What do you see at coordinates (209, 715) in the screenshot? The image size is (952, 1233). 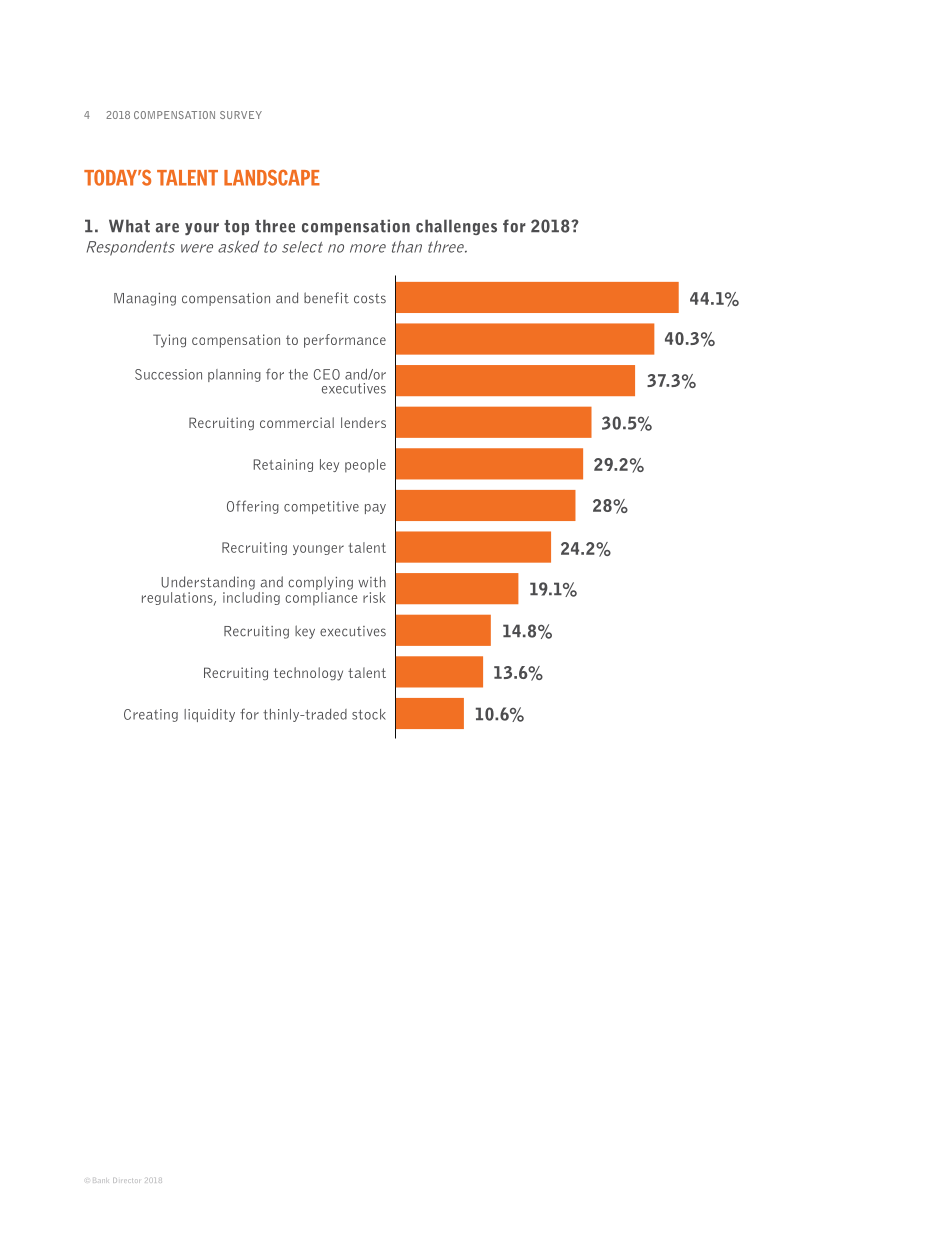 I see `liquidity` at bounding box center [209, 715].
